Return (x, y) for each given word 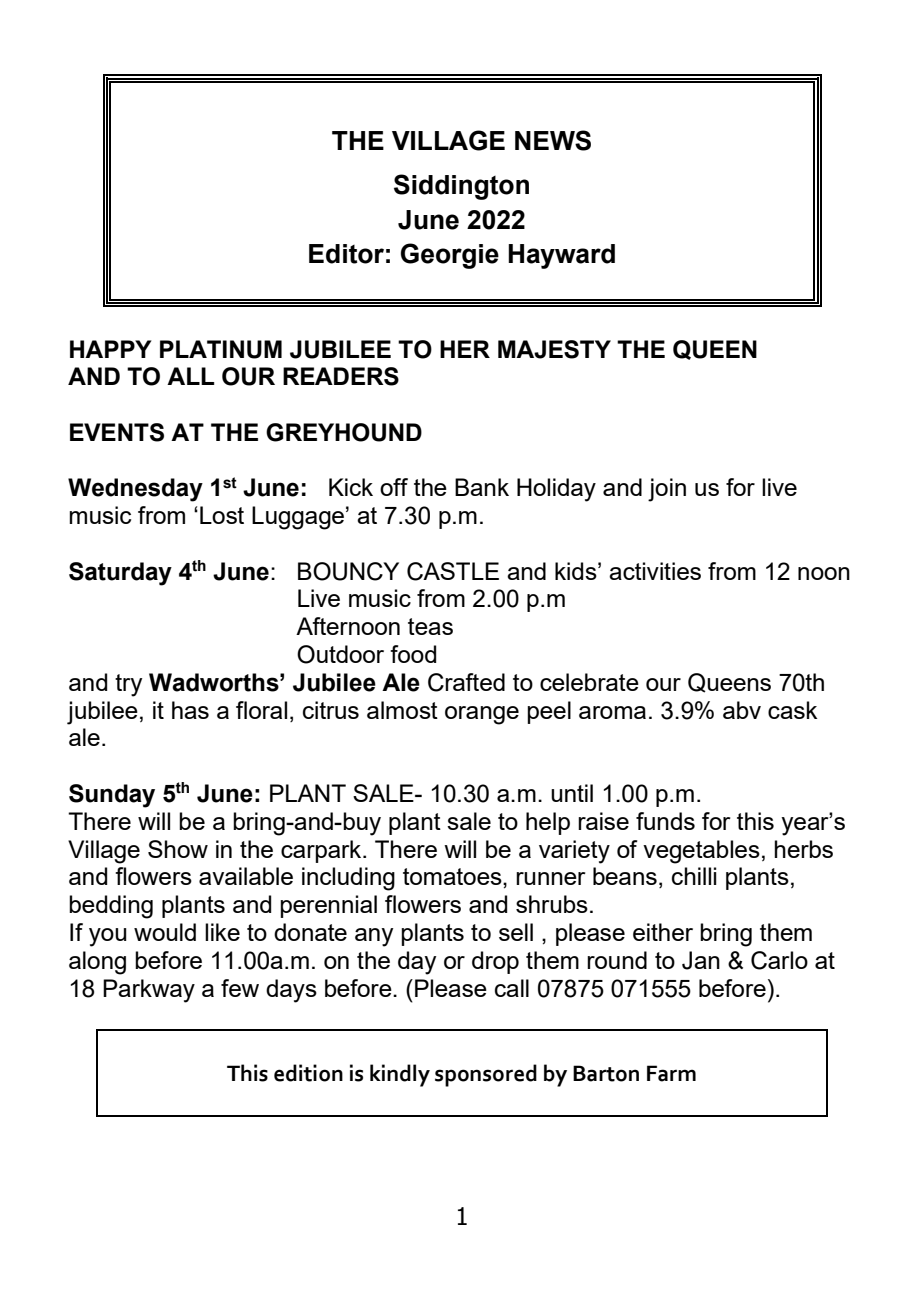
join (667, 490)
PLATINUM (221, 349)
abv (742, 710)
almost (402, 710)
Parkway (149, 991)
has (190, 710)
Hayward (561, 256)
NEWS (553, 140)
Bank (482, 487)
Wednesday (135, 490)
